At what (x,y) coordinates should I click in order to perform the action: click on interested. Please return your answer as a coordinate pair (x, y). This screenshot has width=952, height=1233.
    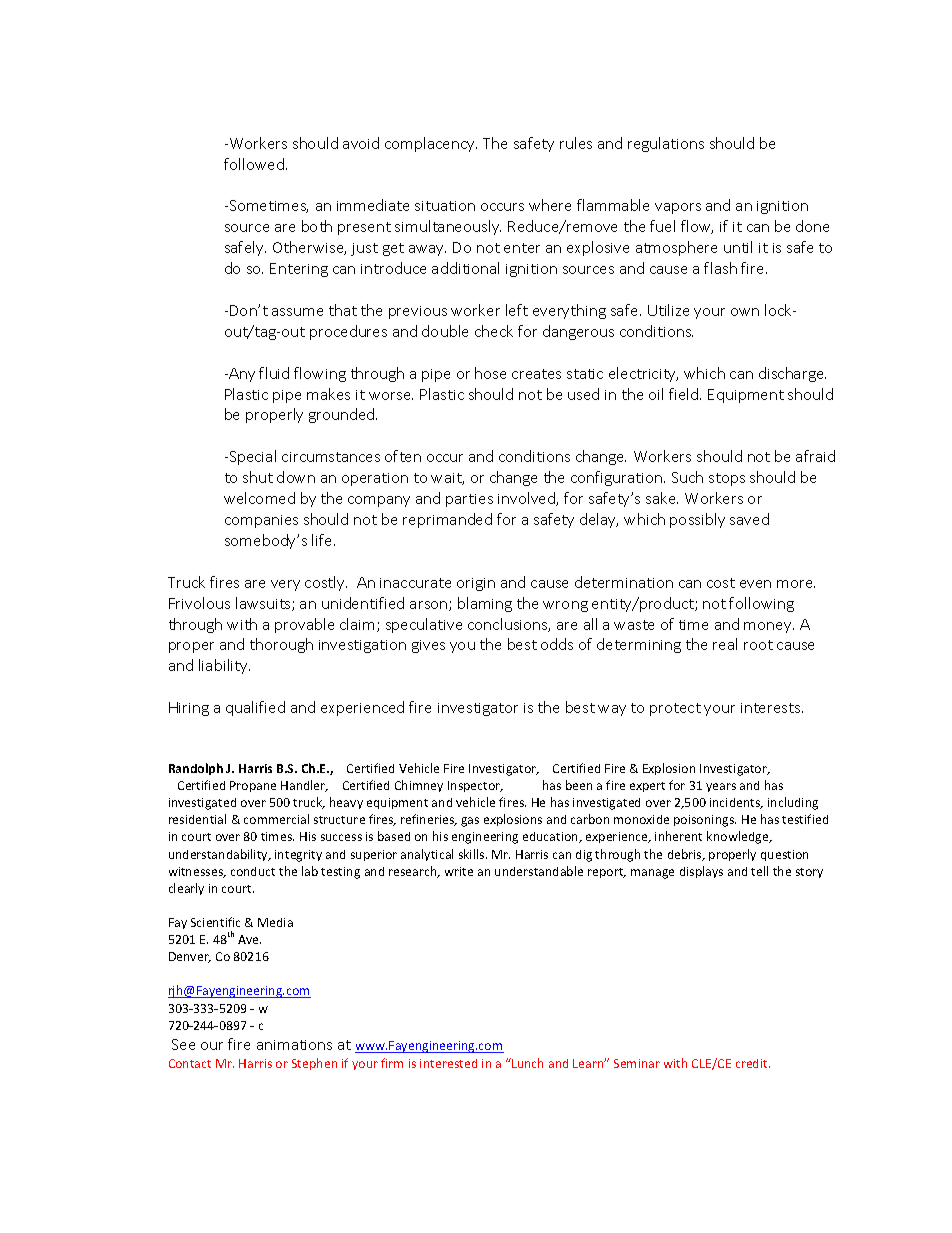
    Looking at the image, I should click on (448, 1063).
